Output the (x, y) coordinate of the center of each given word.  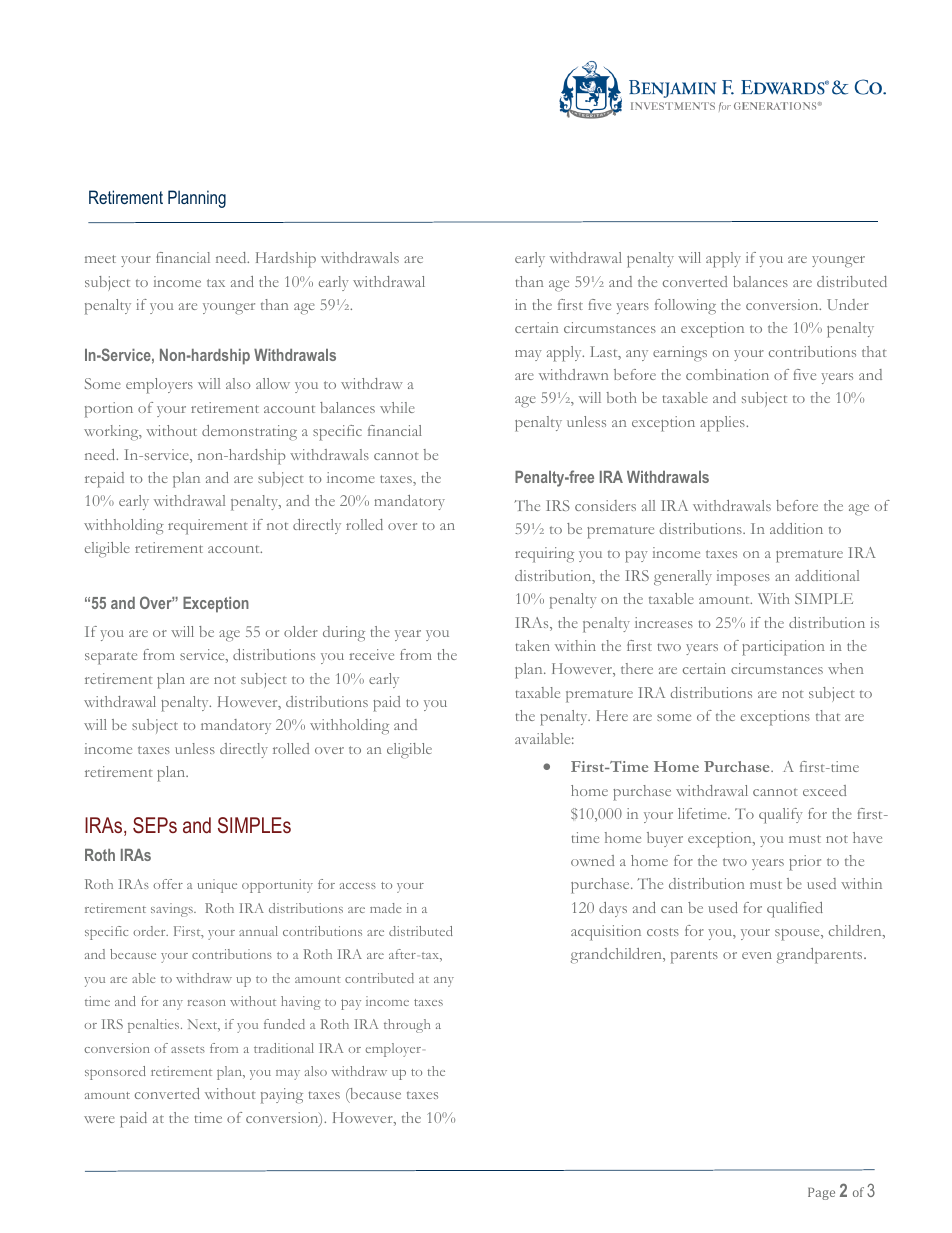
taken (533, 645)
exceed (824, 790)
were (99, 1119)
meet (100, 259)
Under (848, 304)
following (685, 306)
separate (111, 658)
